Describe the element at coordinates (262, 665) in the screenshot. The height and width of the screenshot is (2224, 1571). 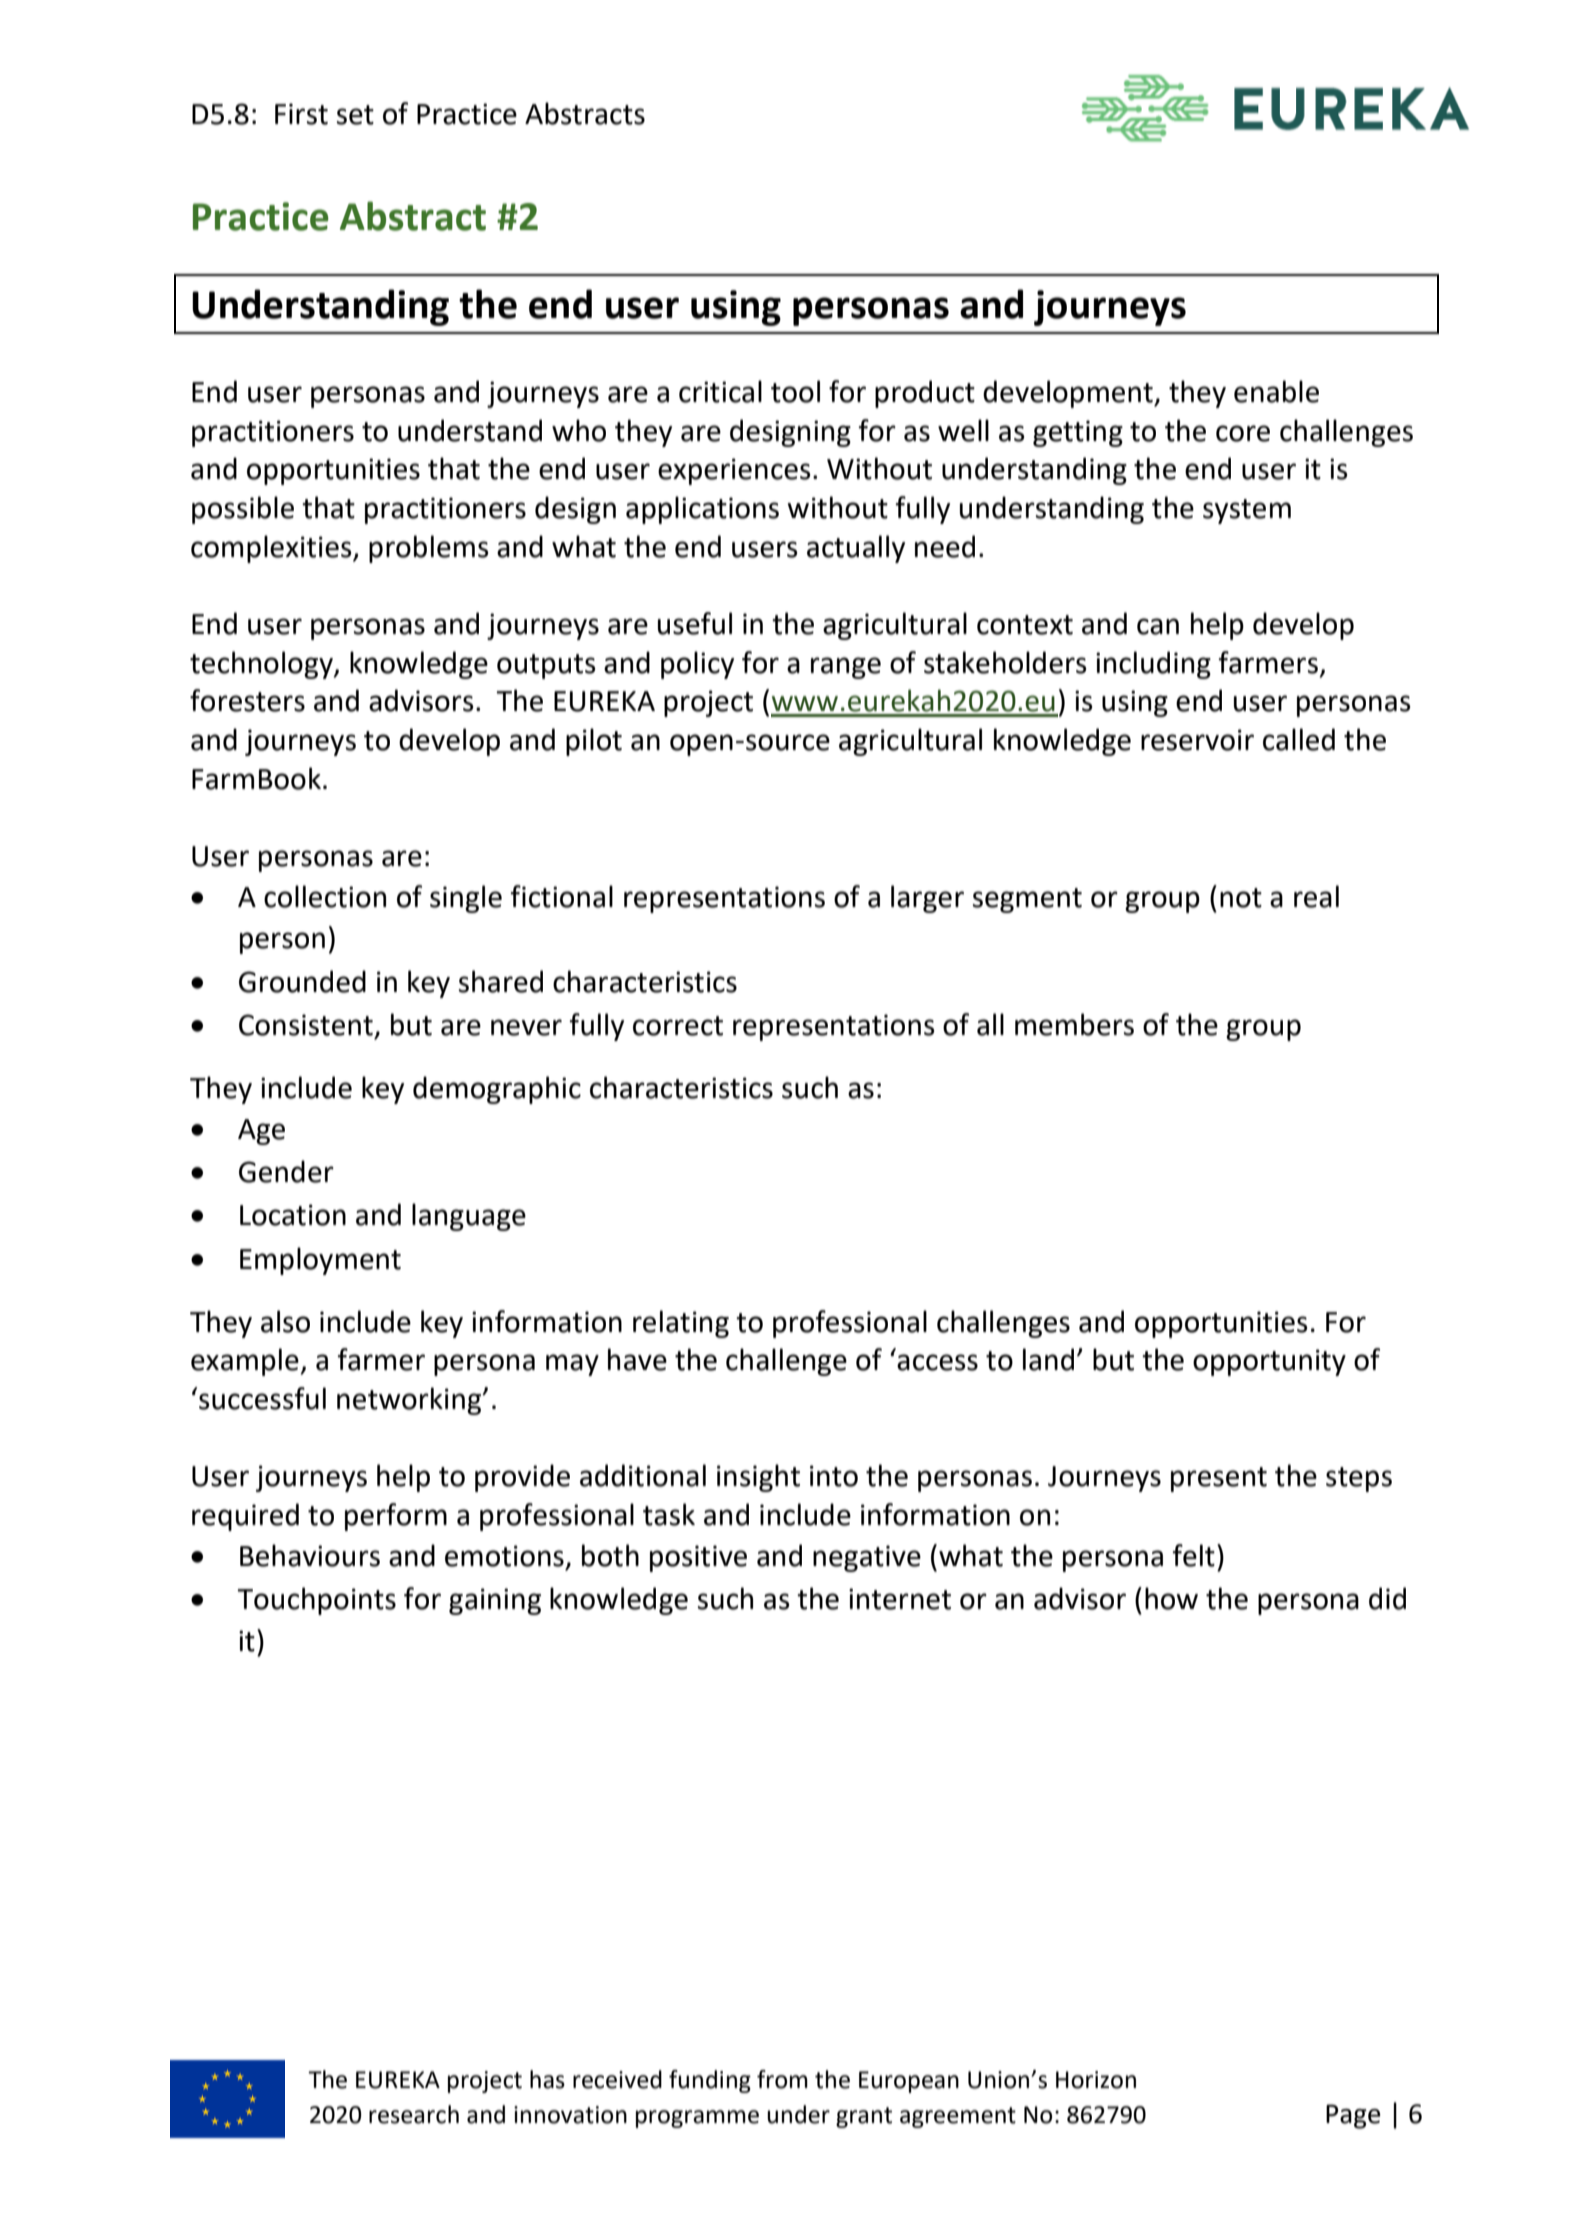
I see `technology` at that location.
